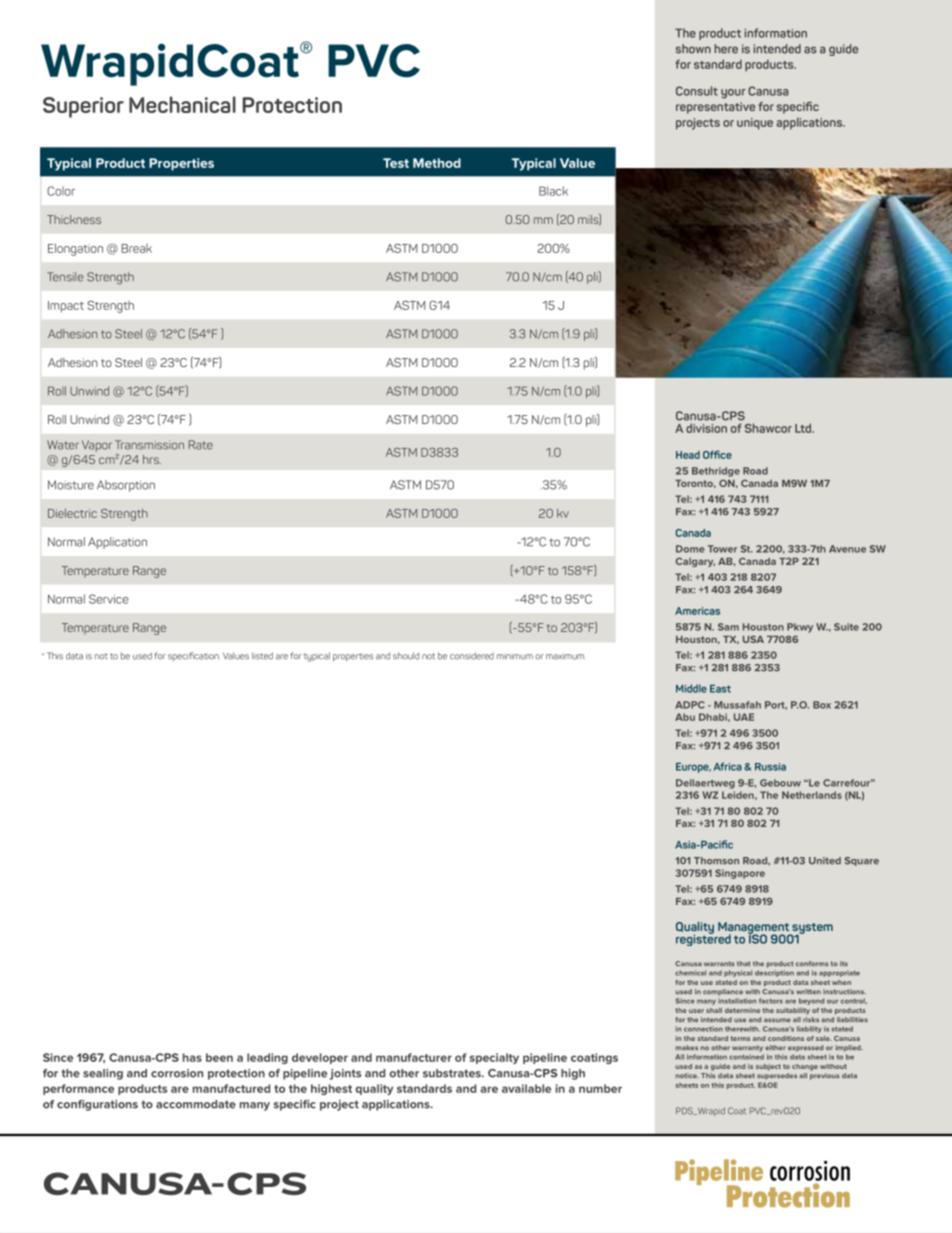  Describe the element at coordinates (177, 1073) in the screenshot. I see `corrosion` at that location.
